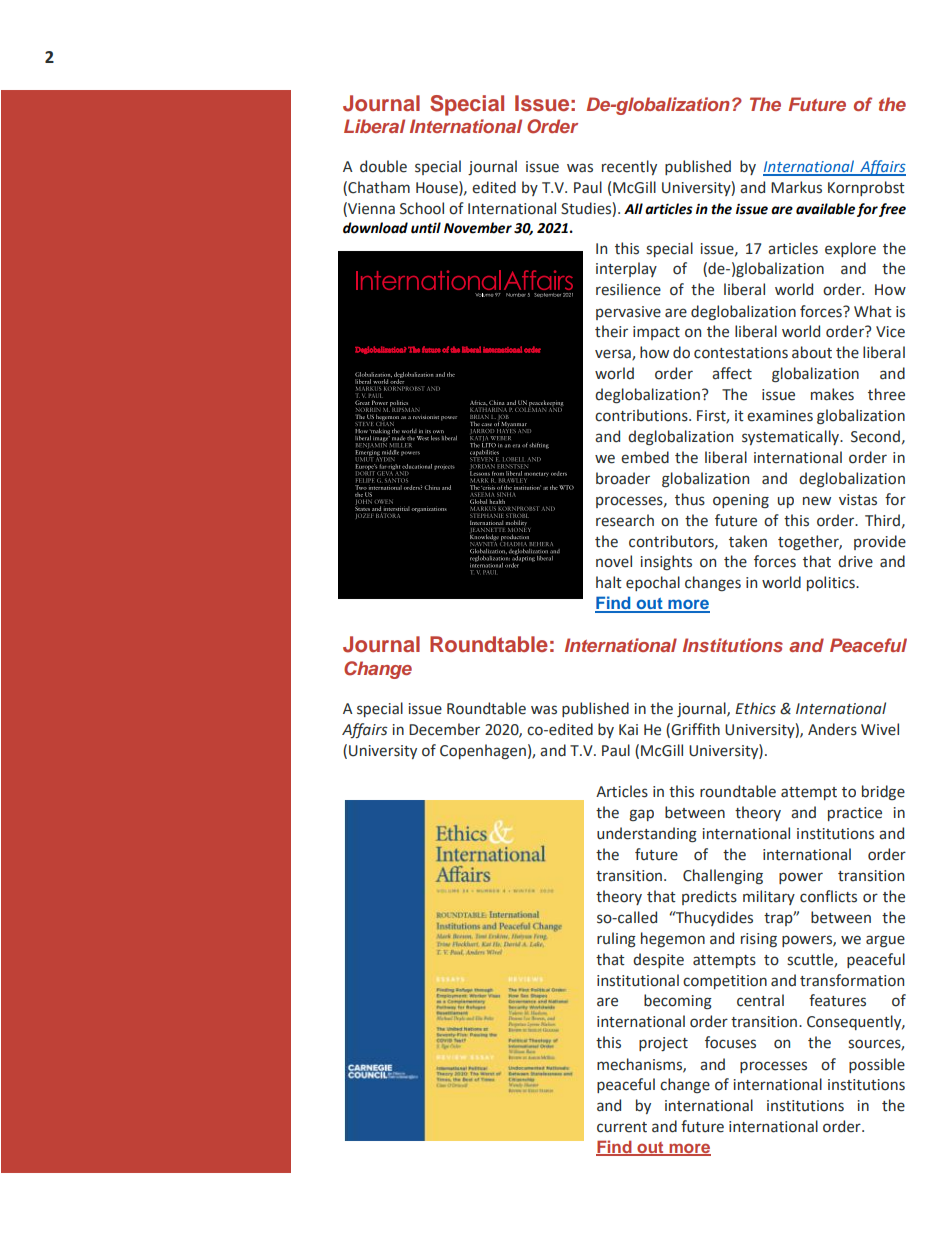 The image size is (952, 1233). I want to click on politics, so click(832, 583).
